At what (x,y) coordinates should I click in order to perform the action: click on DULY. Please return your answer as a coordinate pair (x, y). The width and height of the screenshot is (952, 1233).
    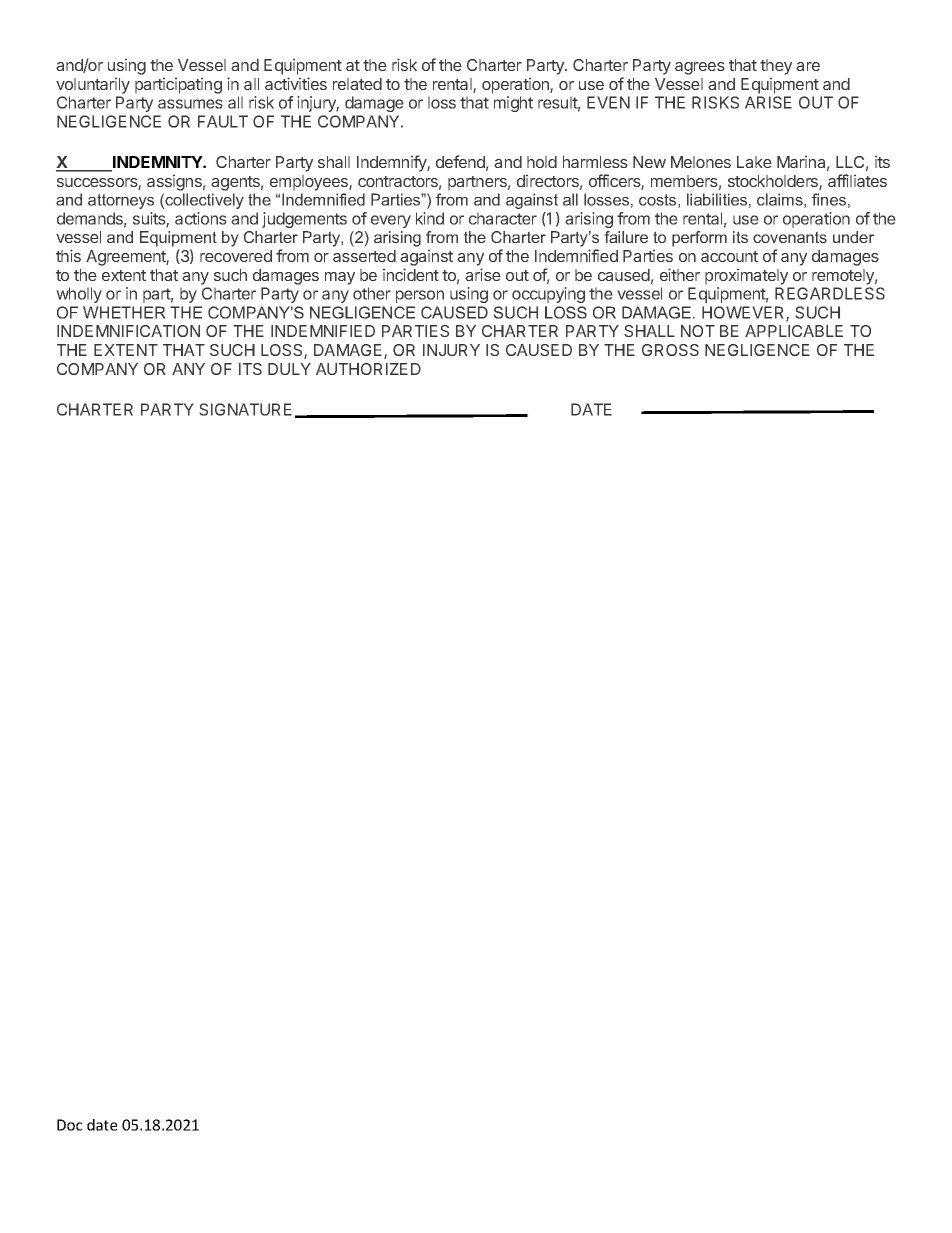
    Looking at the image, I should click on (289, 369).
